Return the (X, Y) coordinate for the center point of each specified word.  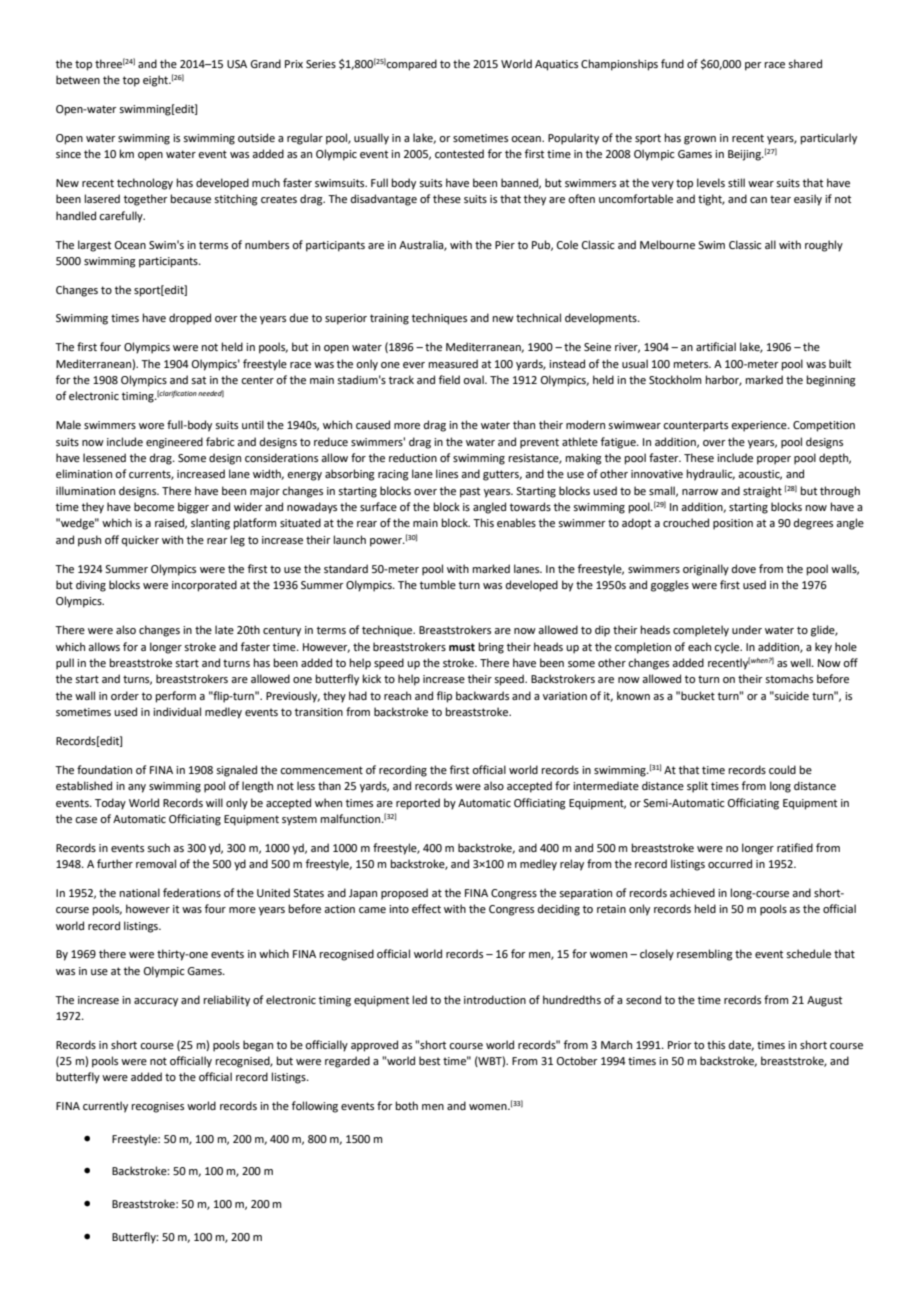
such (158, 847)
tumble (438, 584)
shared (805, 63)
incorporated (204, 586)
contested (459, 153)
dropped (190, 319)
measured (453, 363)
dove (744, 568)
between (78, 79)
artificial (716, 346)
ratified (795, 847)
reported (418, 804)
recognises (158, 1107)
